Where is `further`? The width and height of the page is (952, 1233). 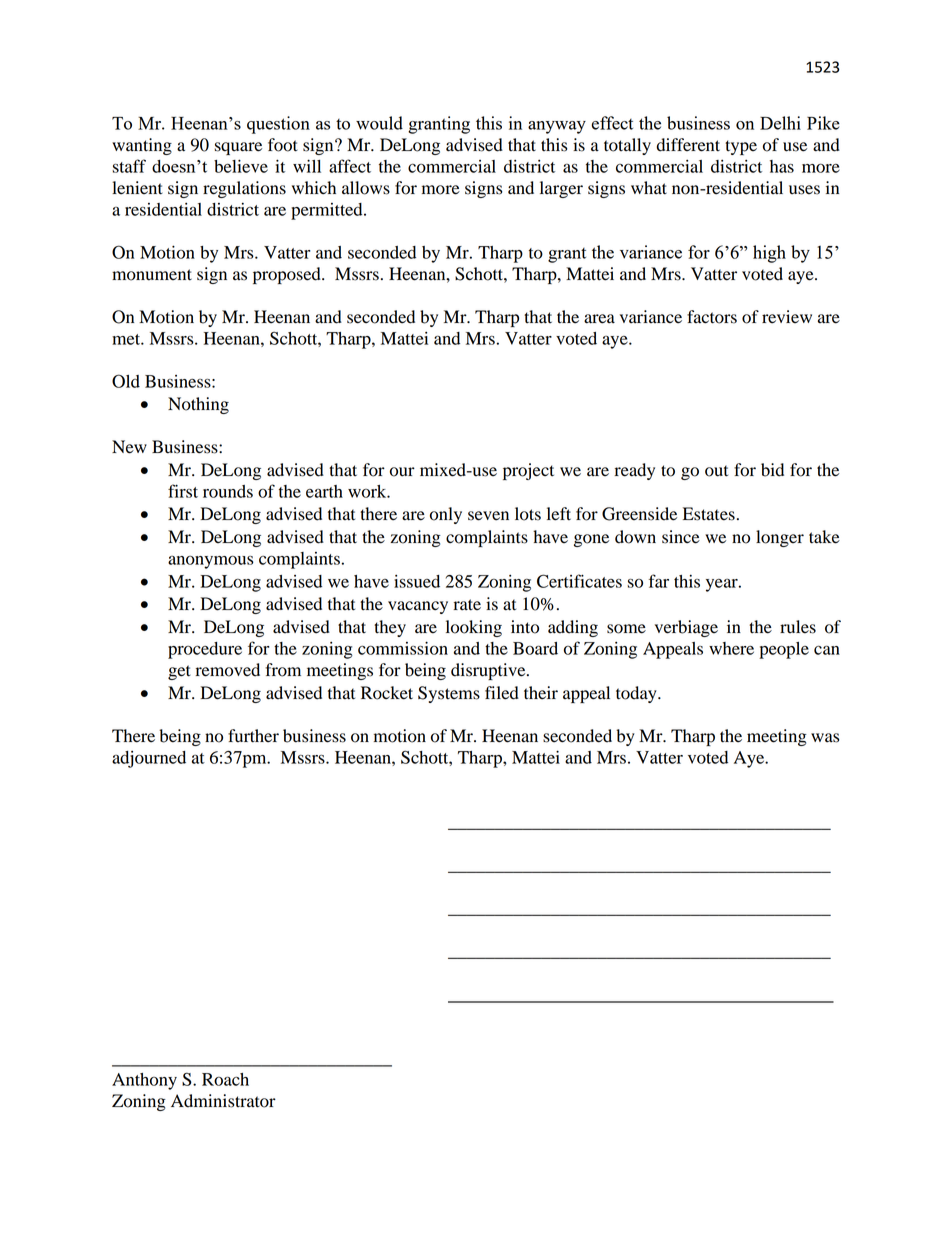 further is located at coordinates (253, 736).
